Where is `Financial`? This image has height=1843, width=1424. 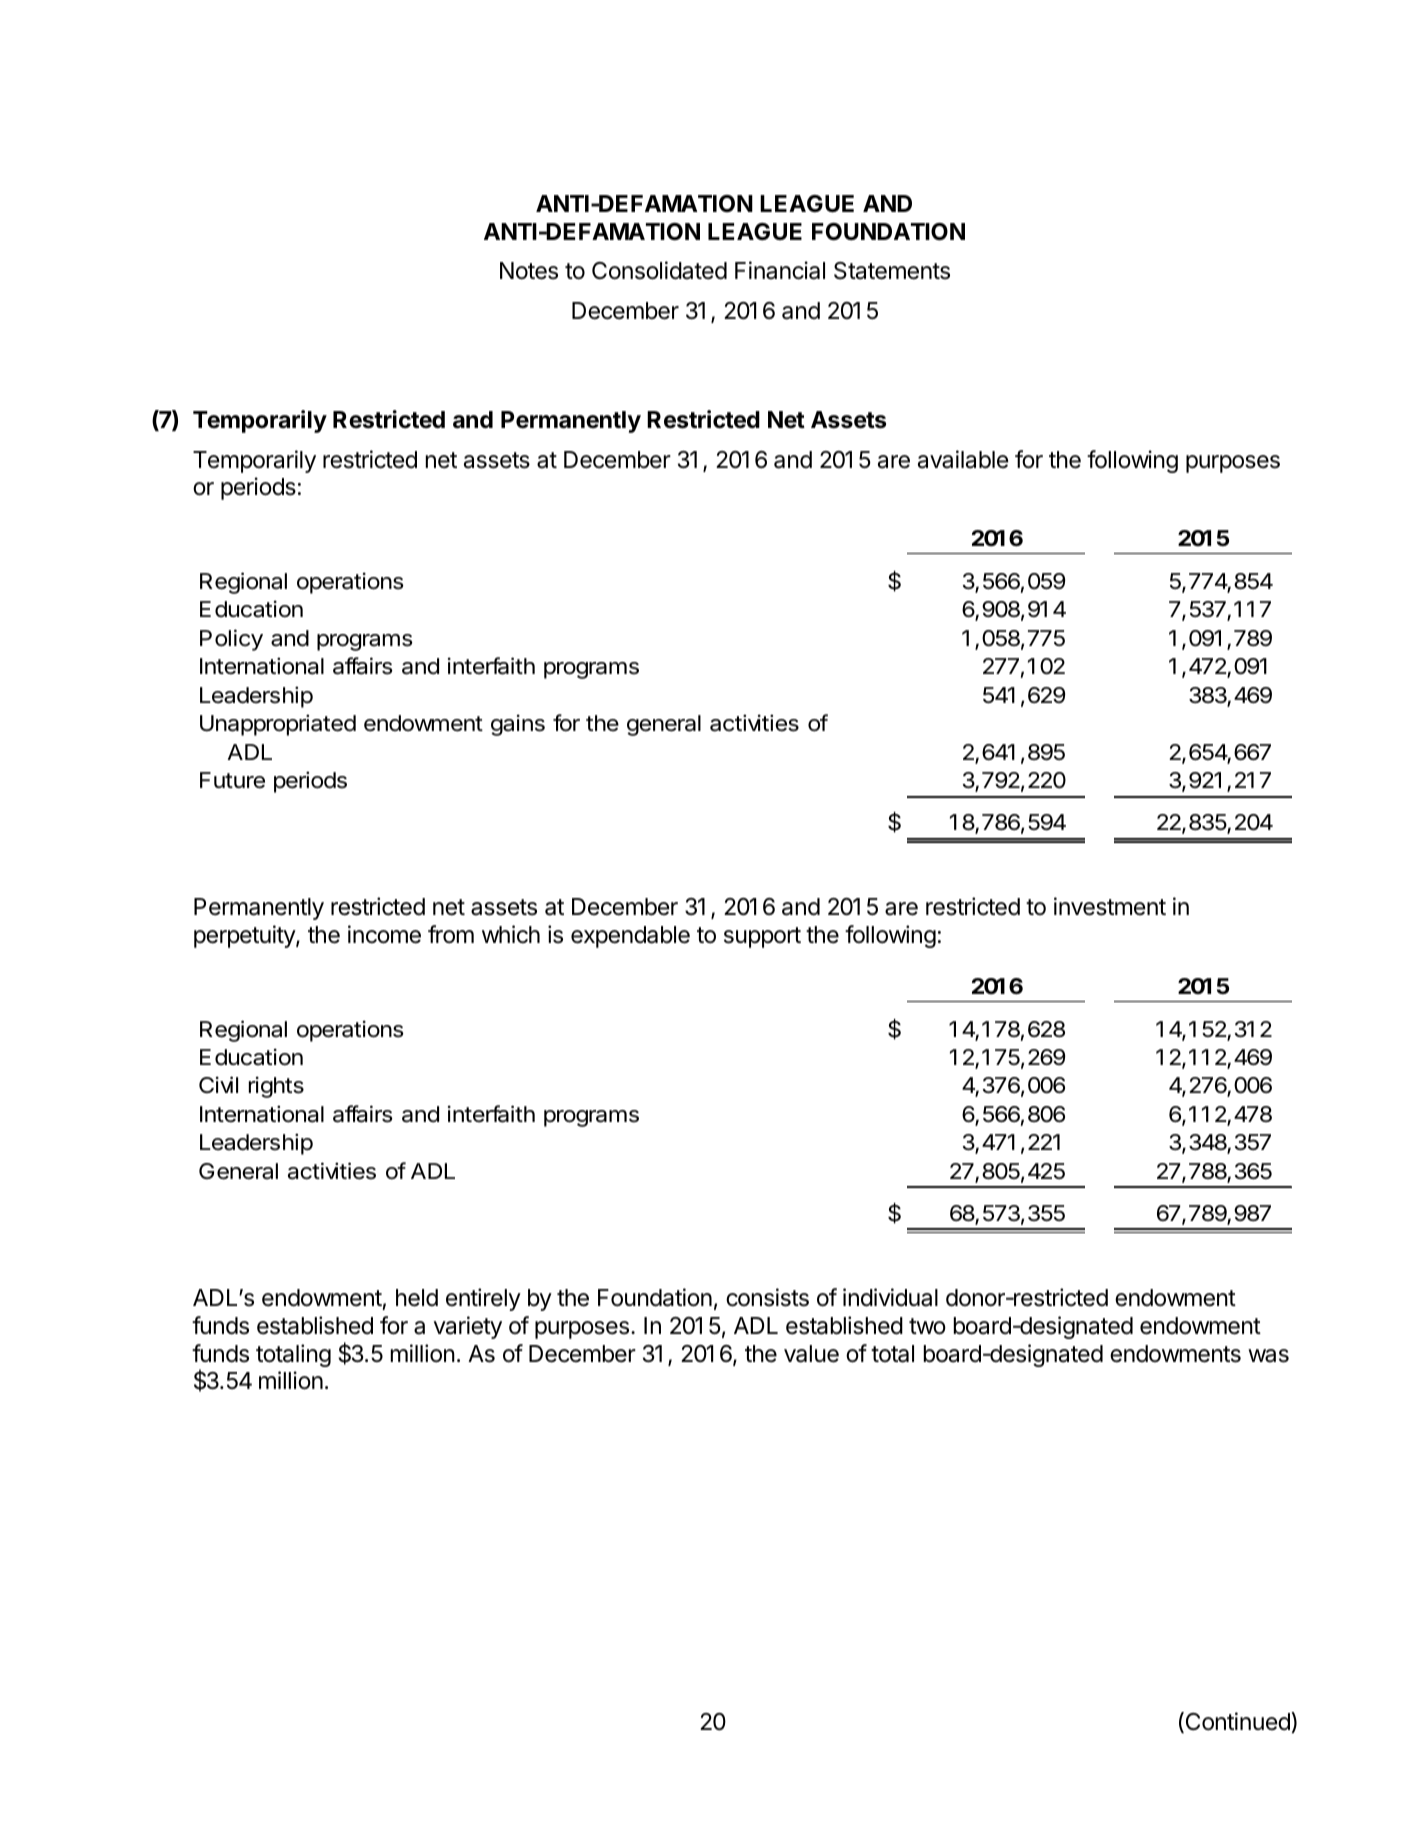 Financial is located at coordinates (780, 270).
